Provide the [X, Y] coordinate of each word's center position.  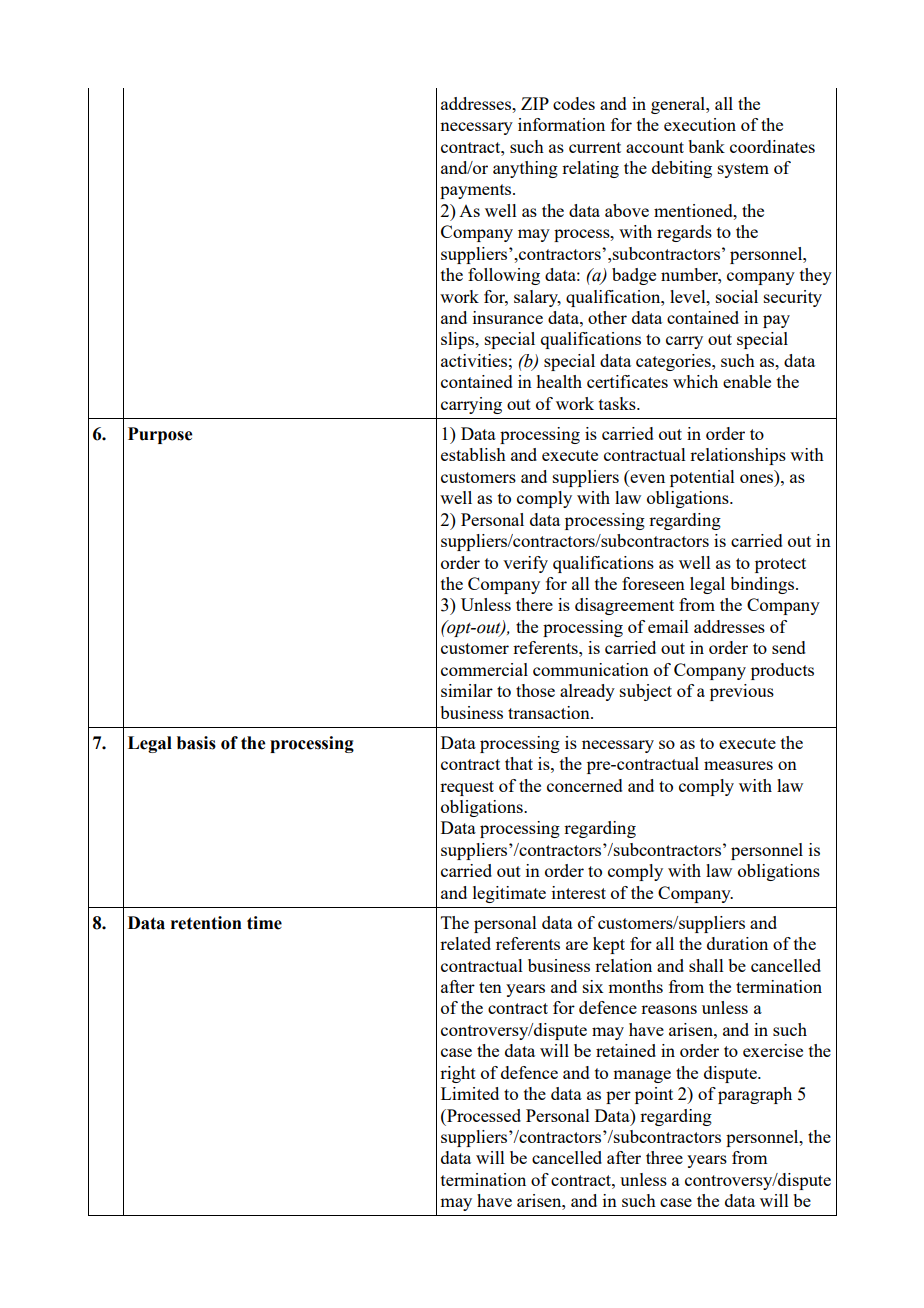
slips [459, 340]
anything [525, 169]
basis [196, 743]
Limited [470, 1093]
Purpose [160, 435]
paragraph [755, 1095]
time [264, 923]
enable [747, 381]
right [458, 1074]
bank [706, 146]
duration [737, 943]
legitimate [509, 894]
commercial [484, 669]
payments [477, 191]
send [789, 647]
